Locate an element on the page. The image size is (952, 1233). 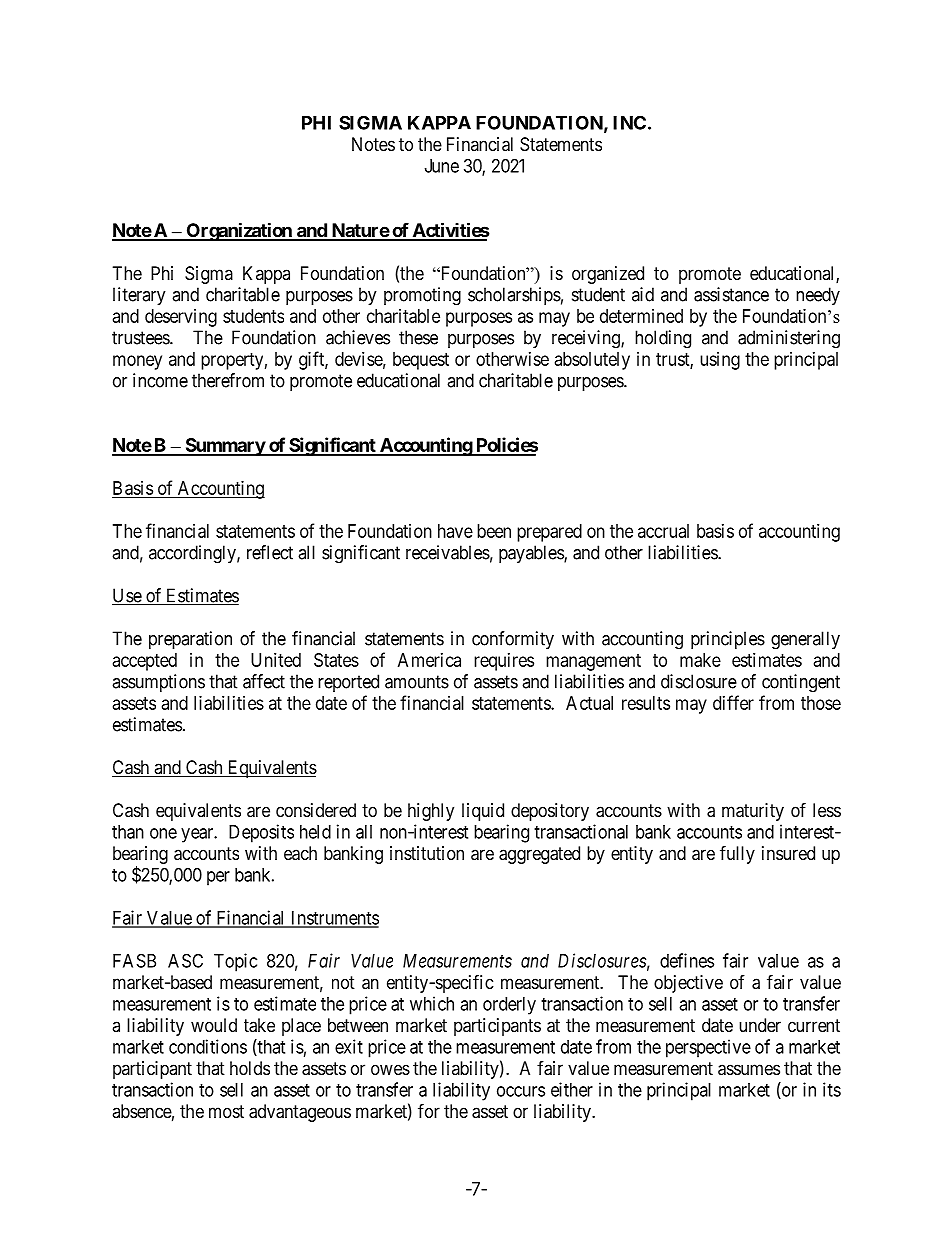
reflect is located at coordinates (270, 552).
